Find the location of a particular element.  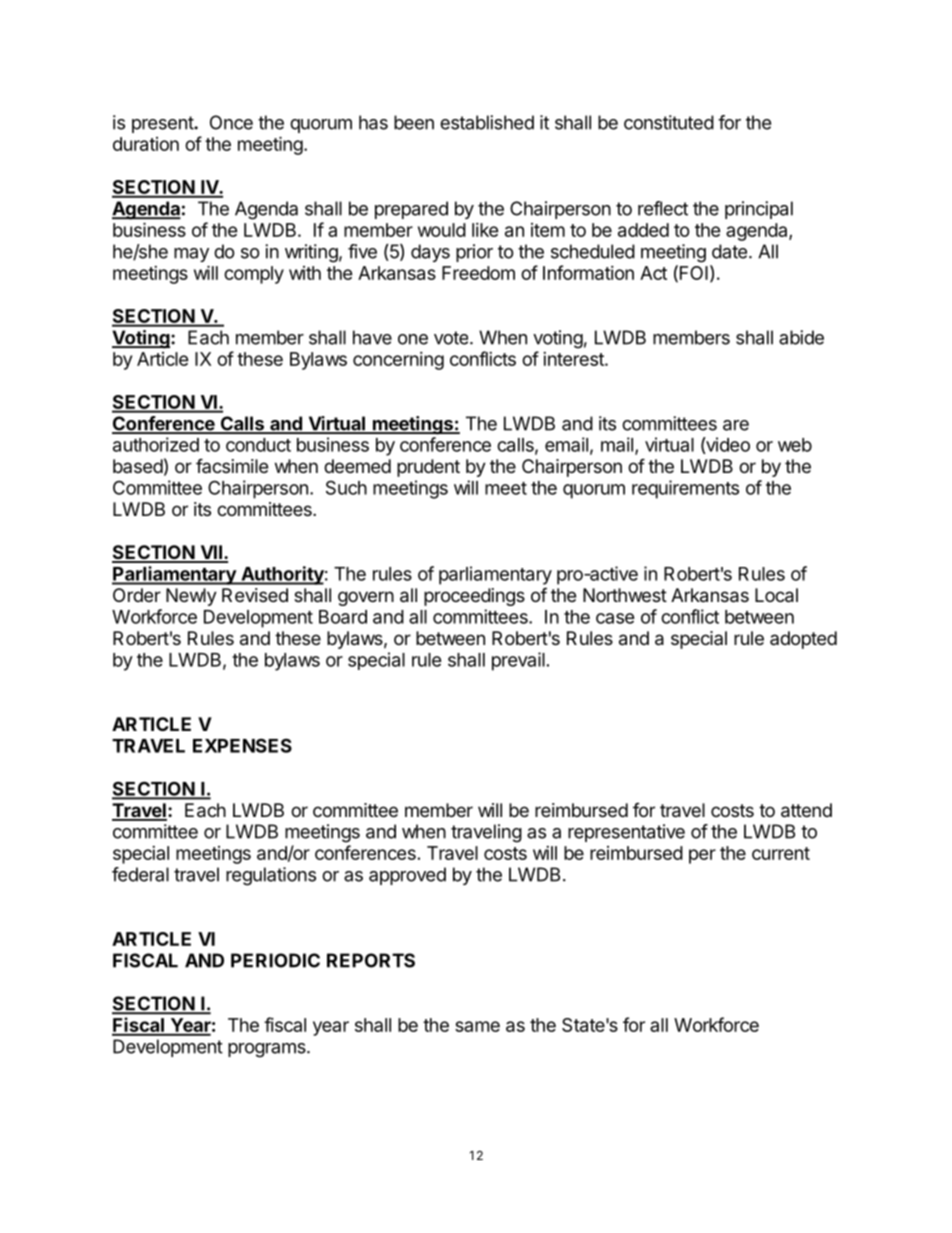

established is located at coordinates (487, 122).
